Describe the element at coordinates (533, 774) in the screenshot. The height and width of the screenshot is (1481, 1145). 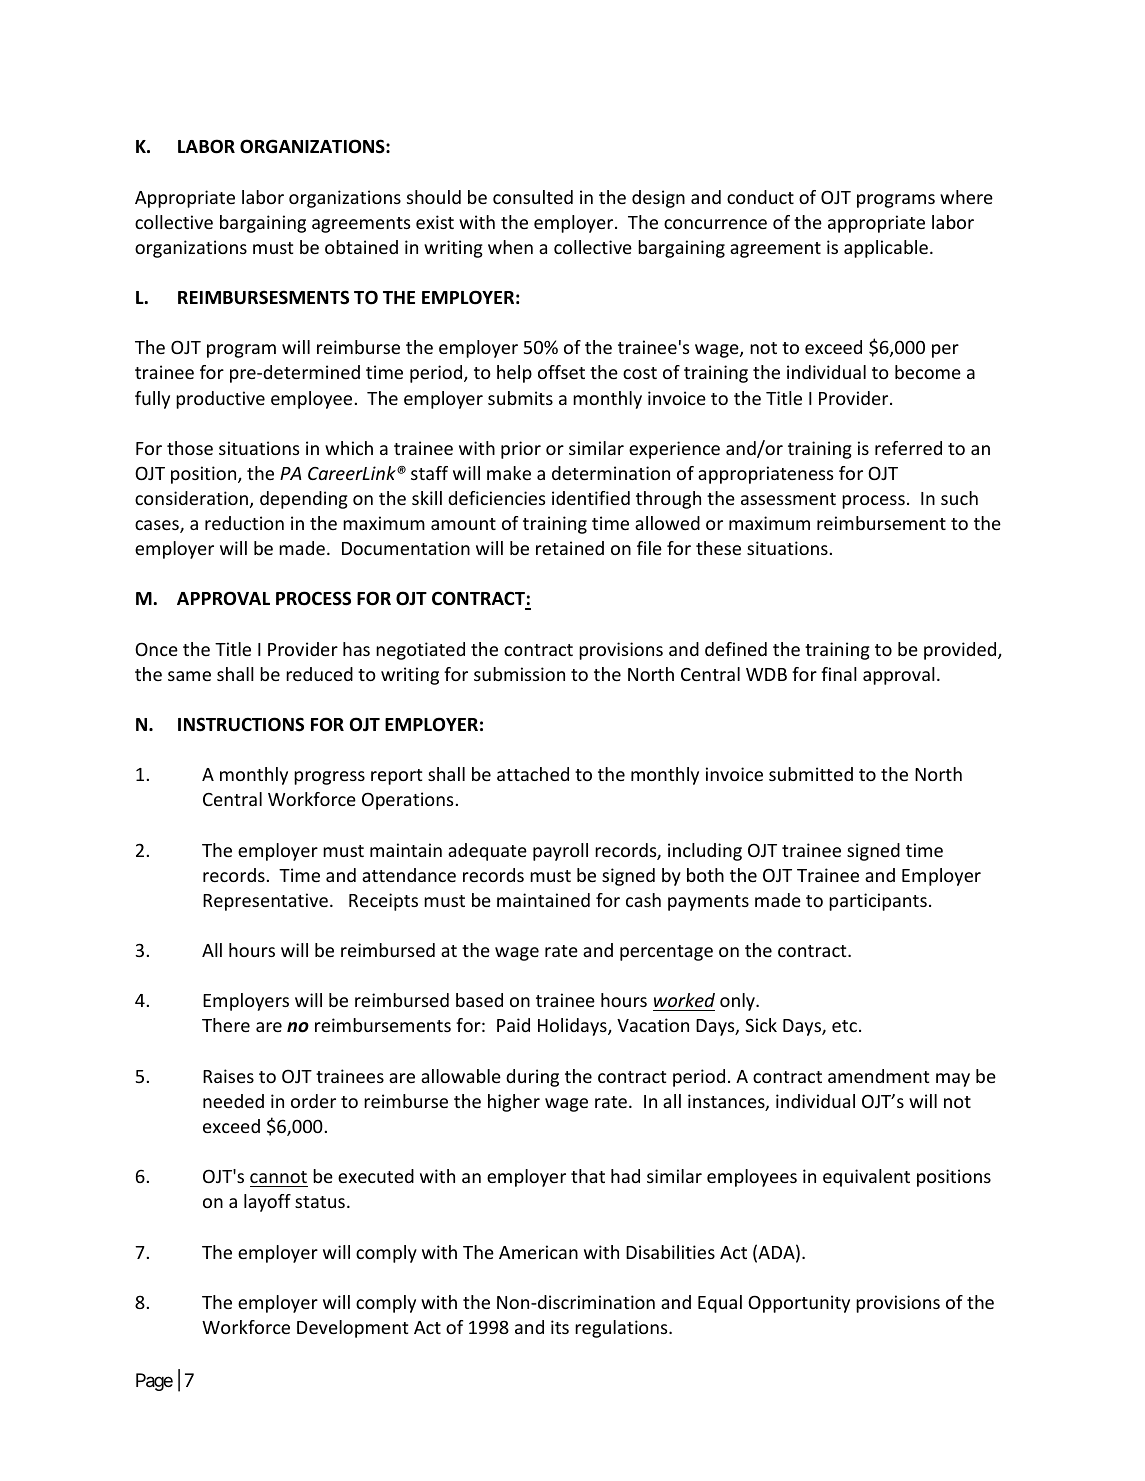
I see `attached` at that location.
